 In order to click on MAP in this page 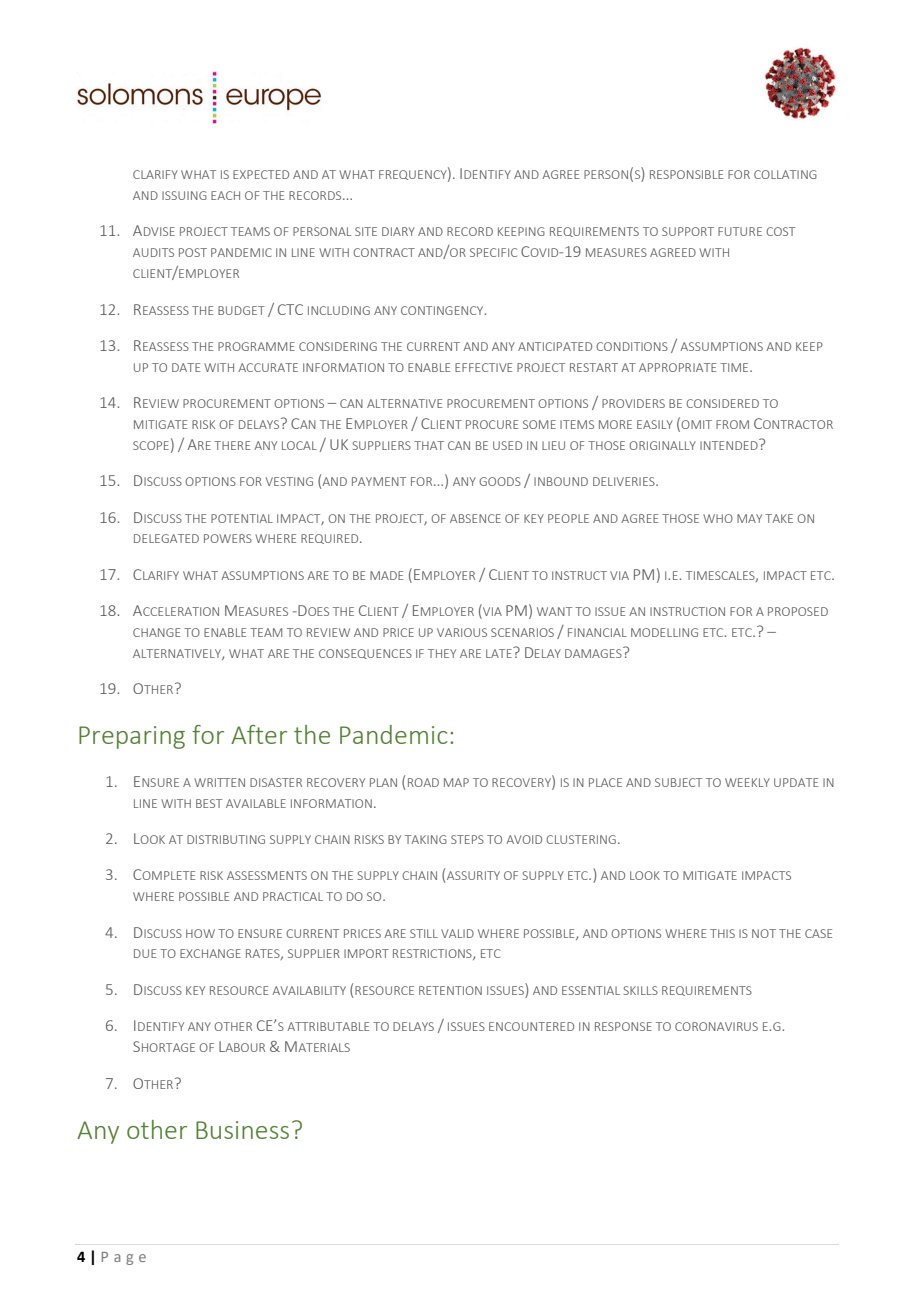, I will do `click(456, 782)`.
